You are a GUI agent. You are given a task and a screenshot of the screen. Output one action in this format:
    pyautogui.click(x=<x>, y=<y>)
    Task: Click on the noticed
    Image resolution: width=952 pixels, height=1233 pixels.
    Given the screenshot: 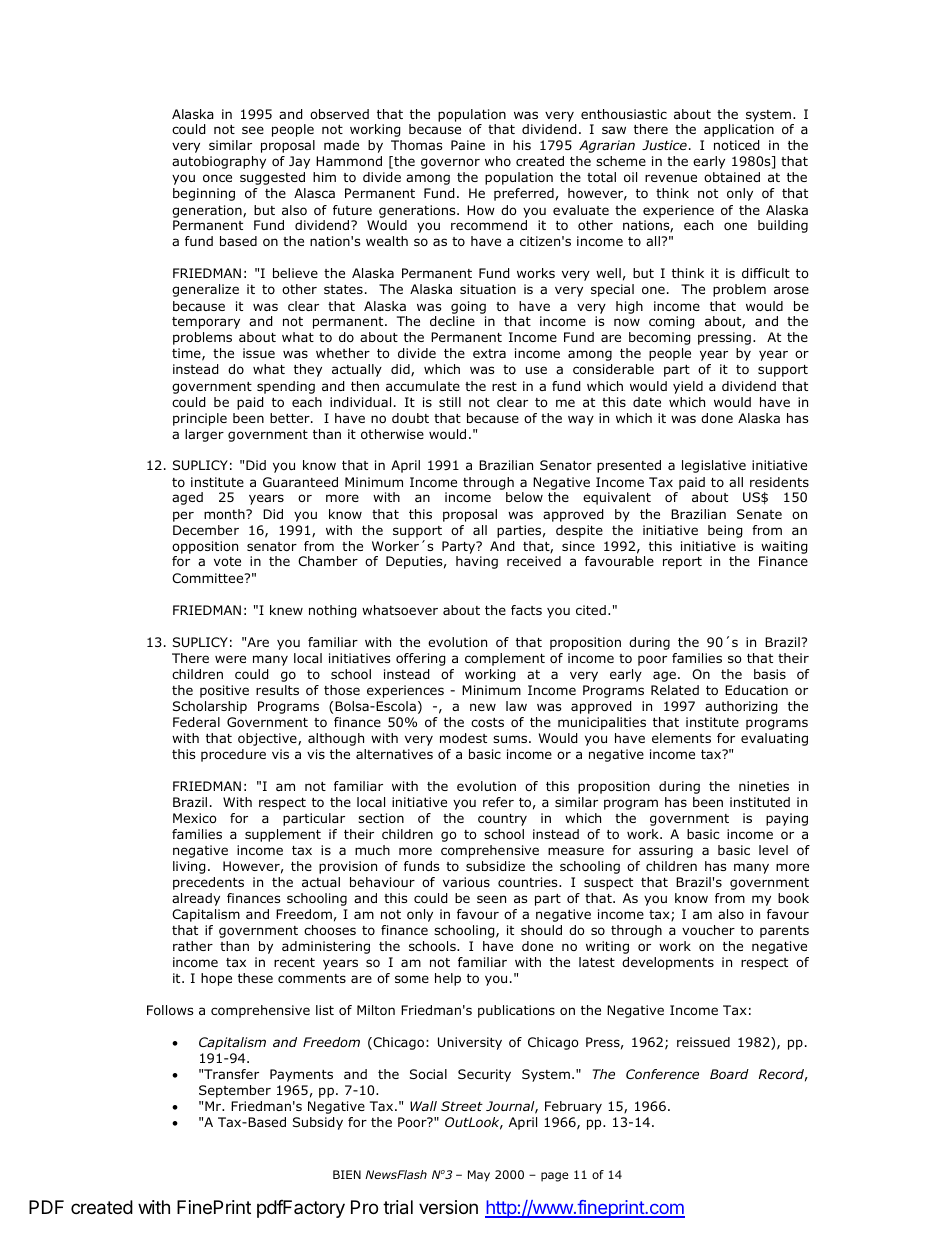 What is the action you would take?
    pyautogui.click(x=737, y=145)
